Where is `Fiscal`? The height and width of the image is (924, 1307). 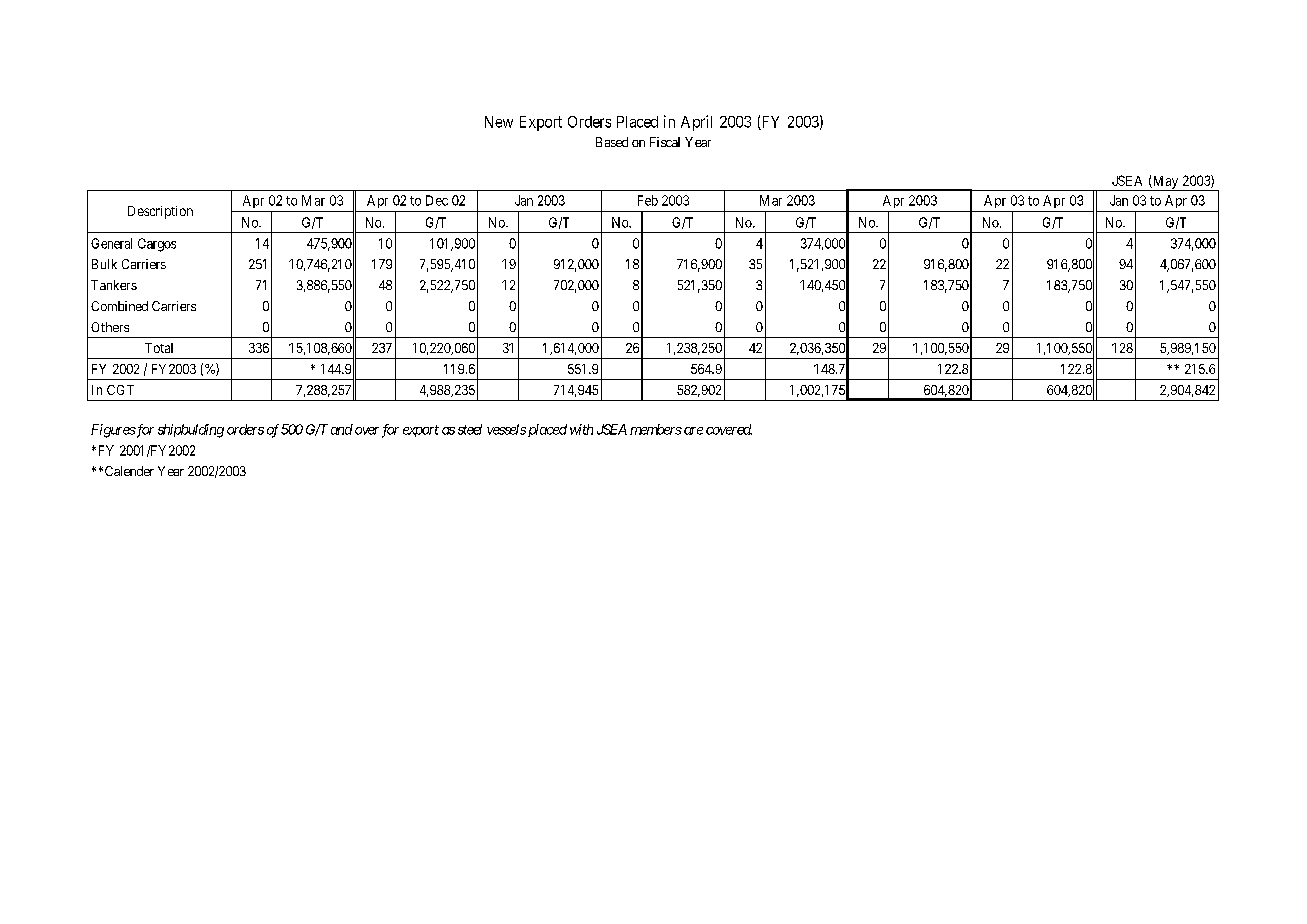
Fiscal is located at coordinates (665, 142).
